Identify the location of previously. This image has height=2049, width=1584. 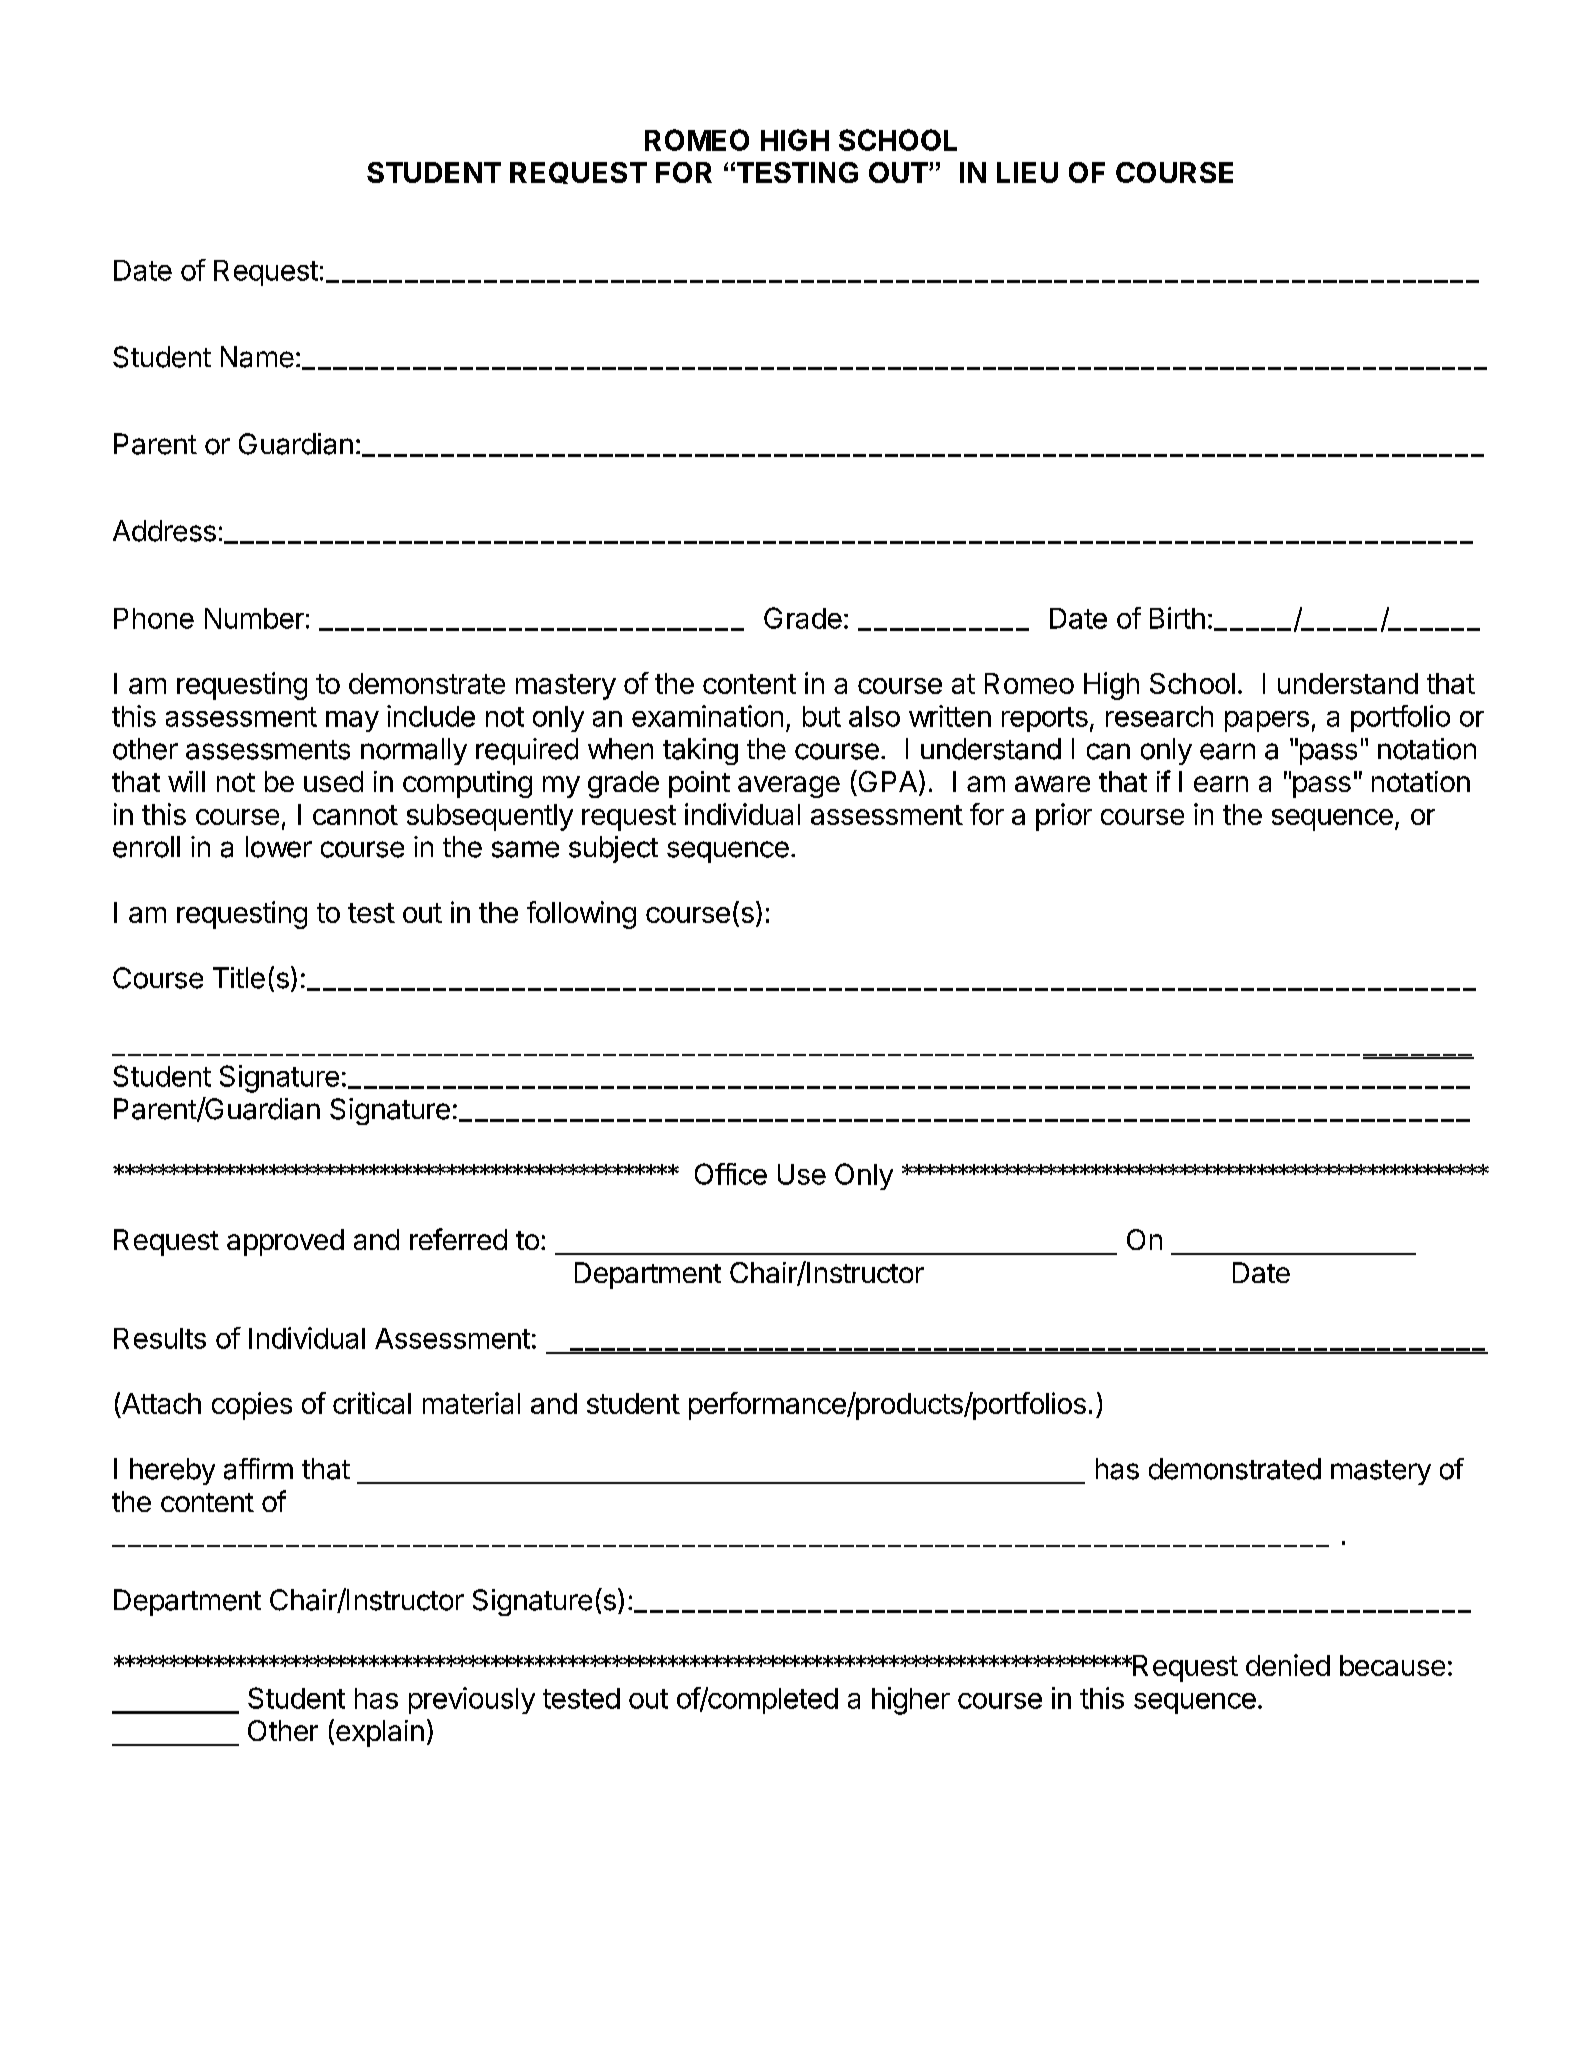
(472, 1700).
